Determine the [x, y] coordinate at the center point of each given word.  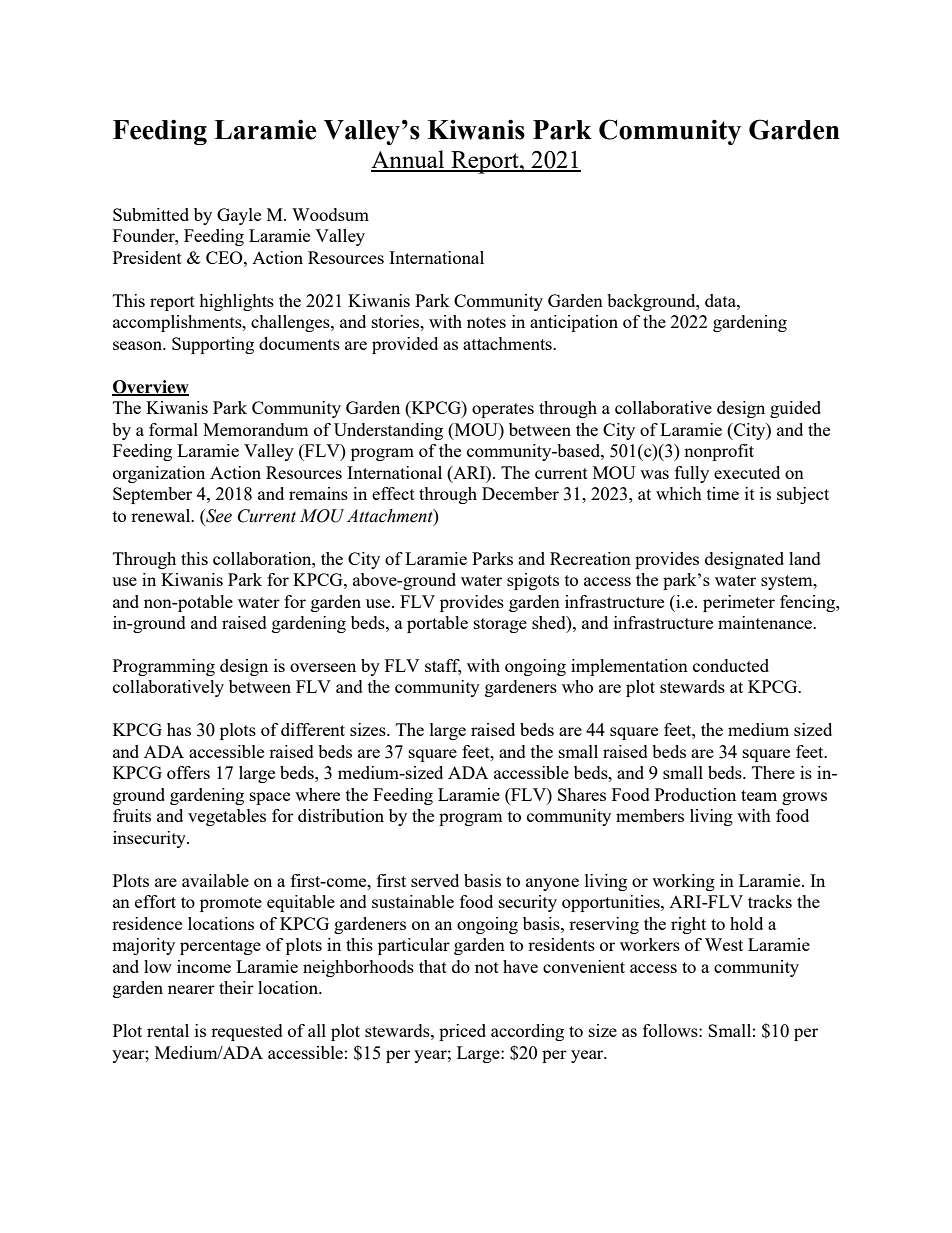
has [179, 729]
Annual [409, 160]
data [721, 300]
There [773, 772]
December [520, 493]
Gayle [239, 216]
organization [159, 474]
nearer [191, 989]
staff [443, 667]
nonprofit [719, 452]
